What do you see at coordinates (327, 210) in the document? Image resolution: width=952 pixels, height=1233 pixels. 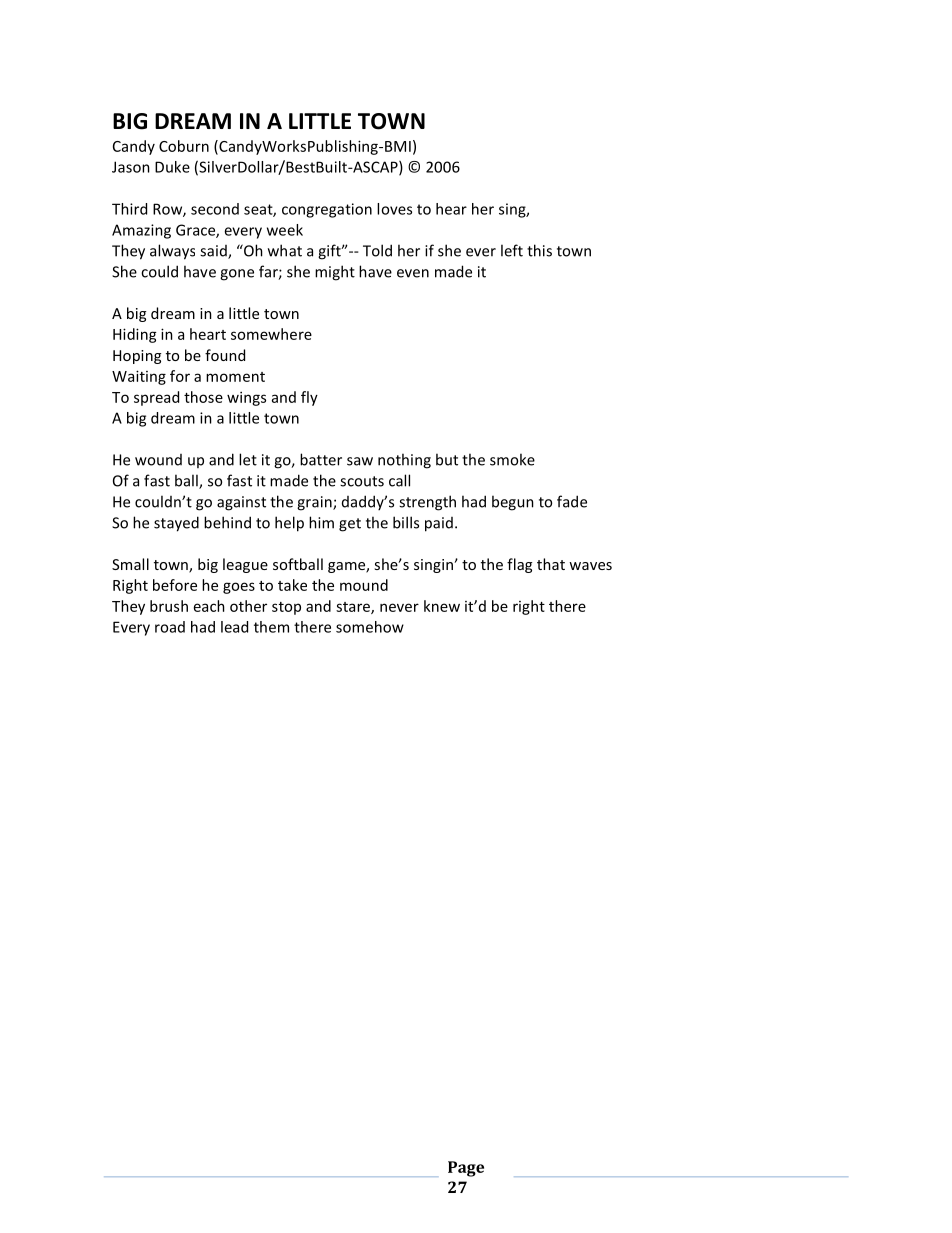 I see `congregation` at bounding box center [327, 210].
